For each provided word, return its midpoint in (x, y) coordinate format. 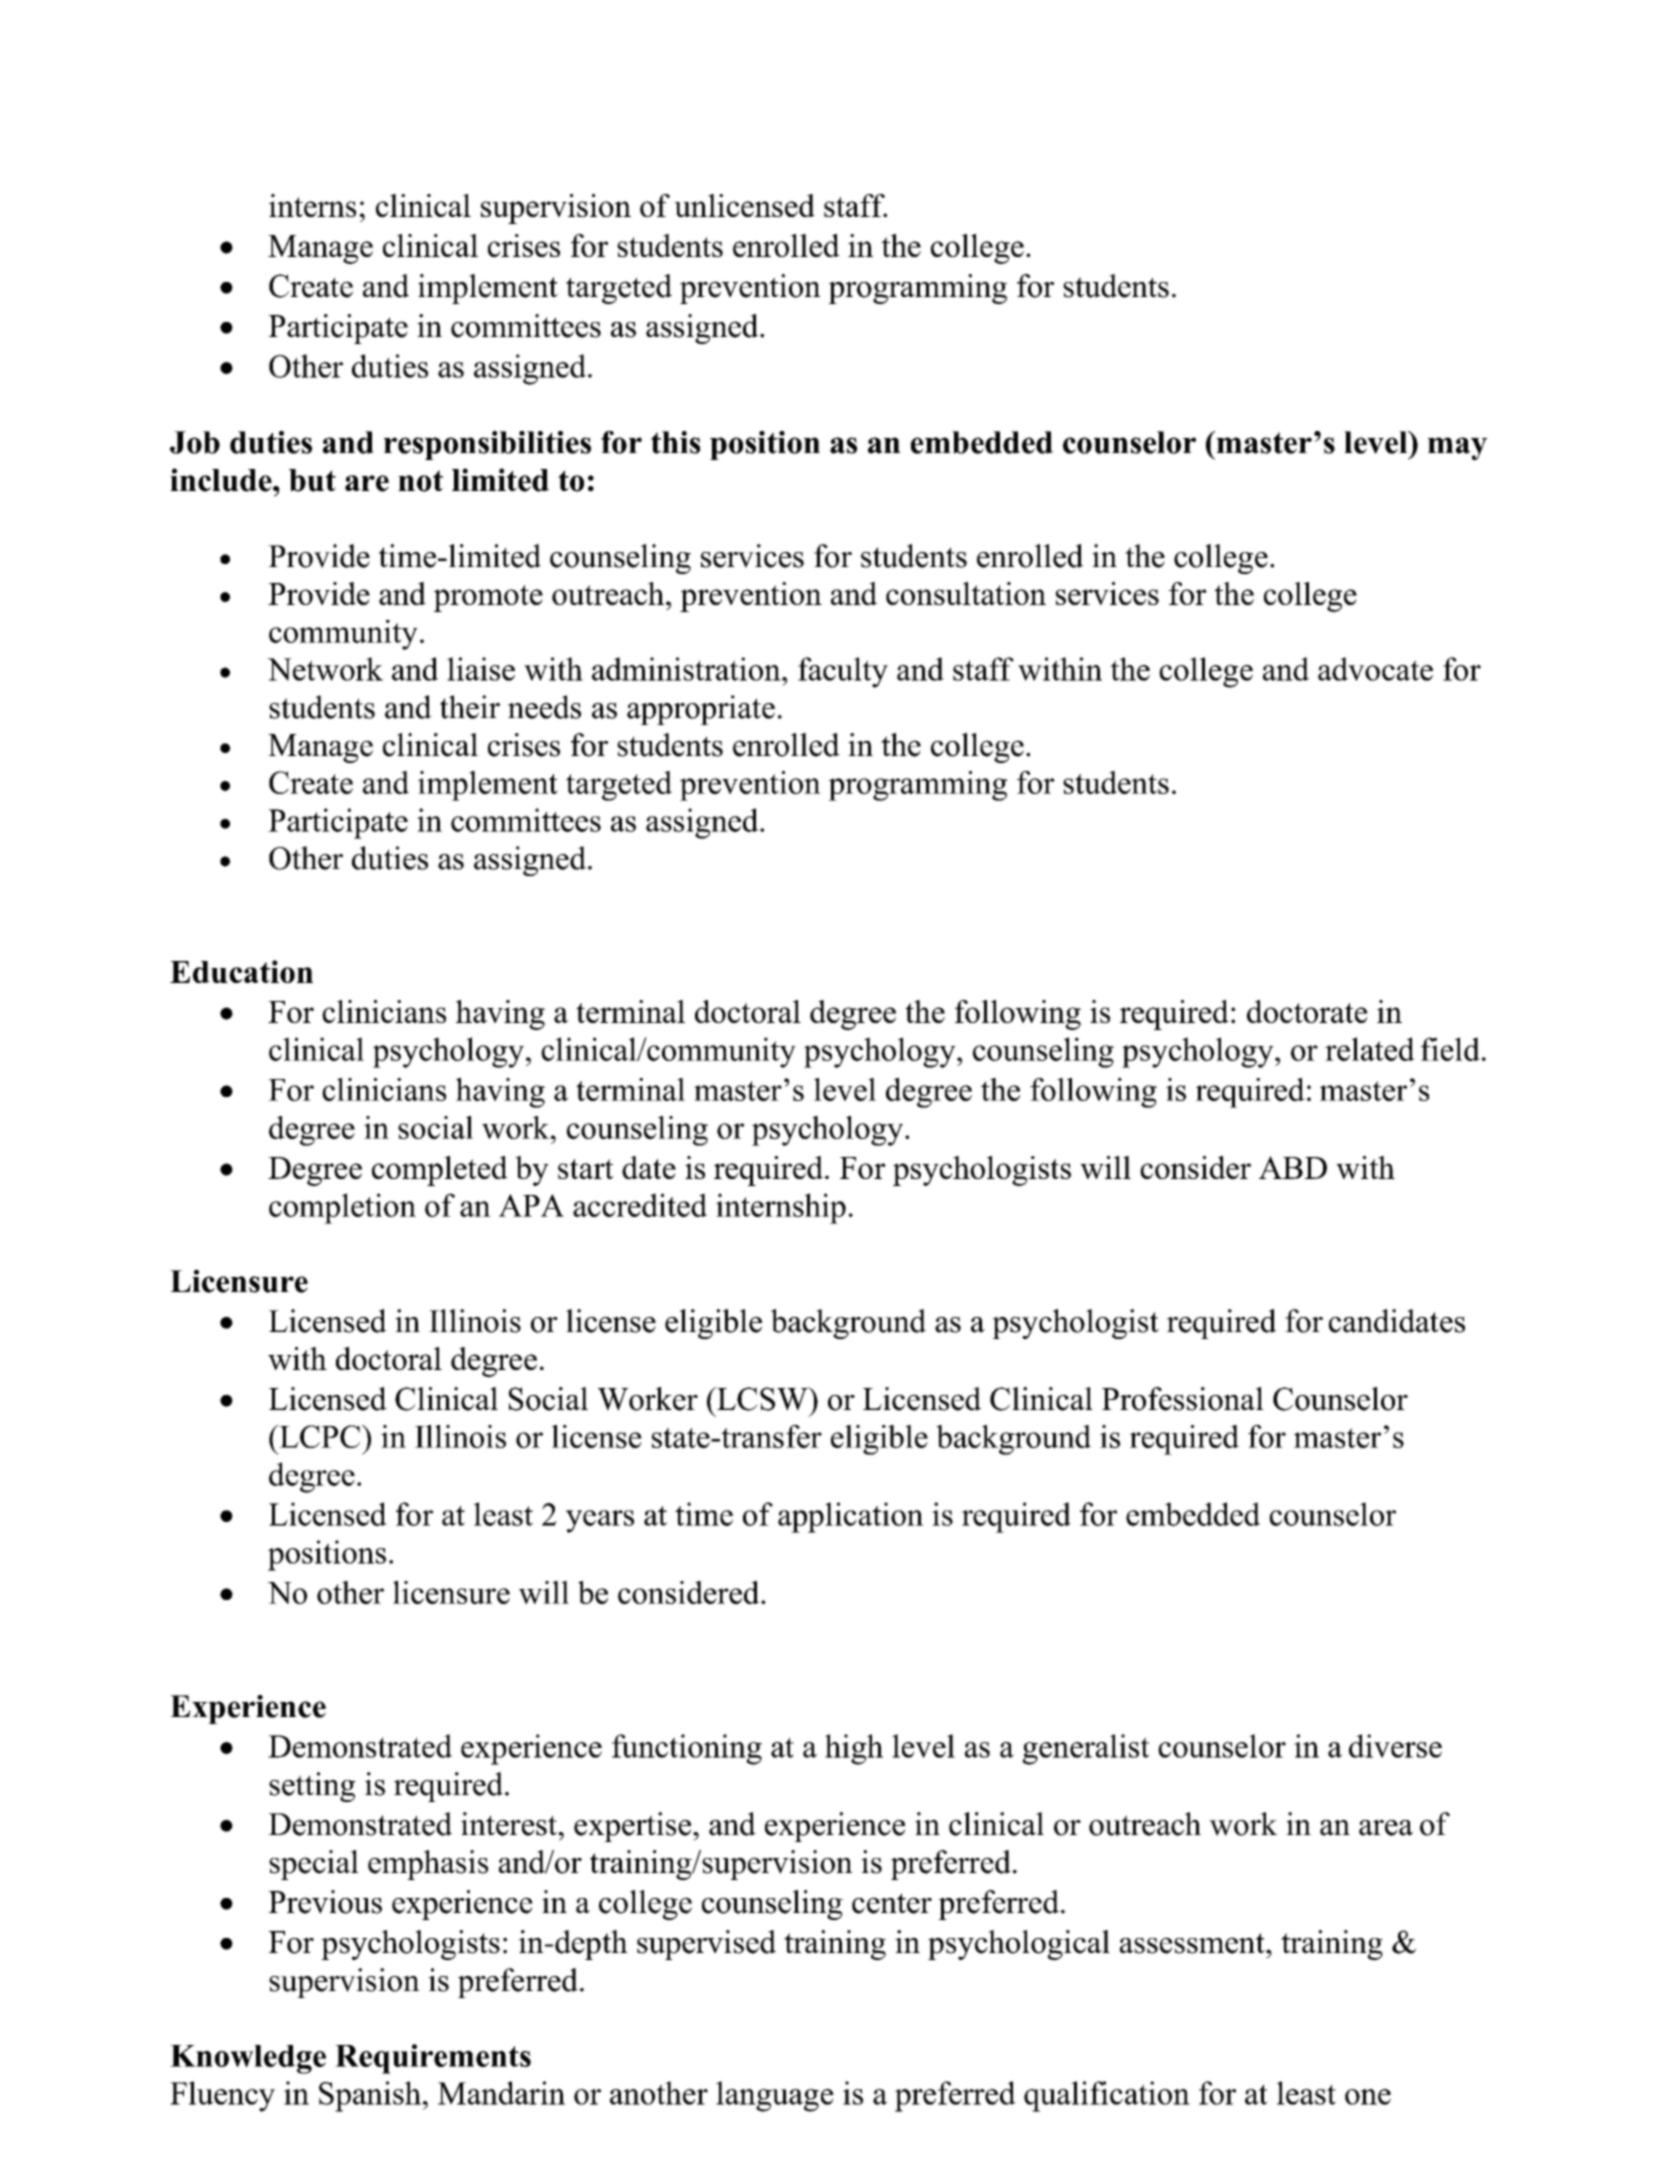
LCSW (762, 1399)
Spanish (370, 2096)
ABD (1293, 1167)
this (675, 442)
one (1368, 2097)
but (312, 480)
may (1457, 448)
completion (342, 1208)
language (775, 2096)
